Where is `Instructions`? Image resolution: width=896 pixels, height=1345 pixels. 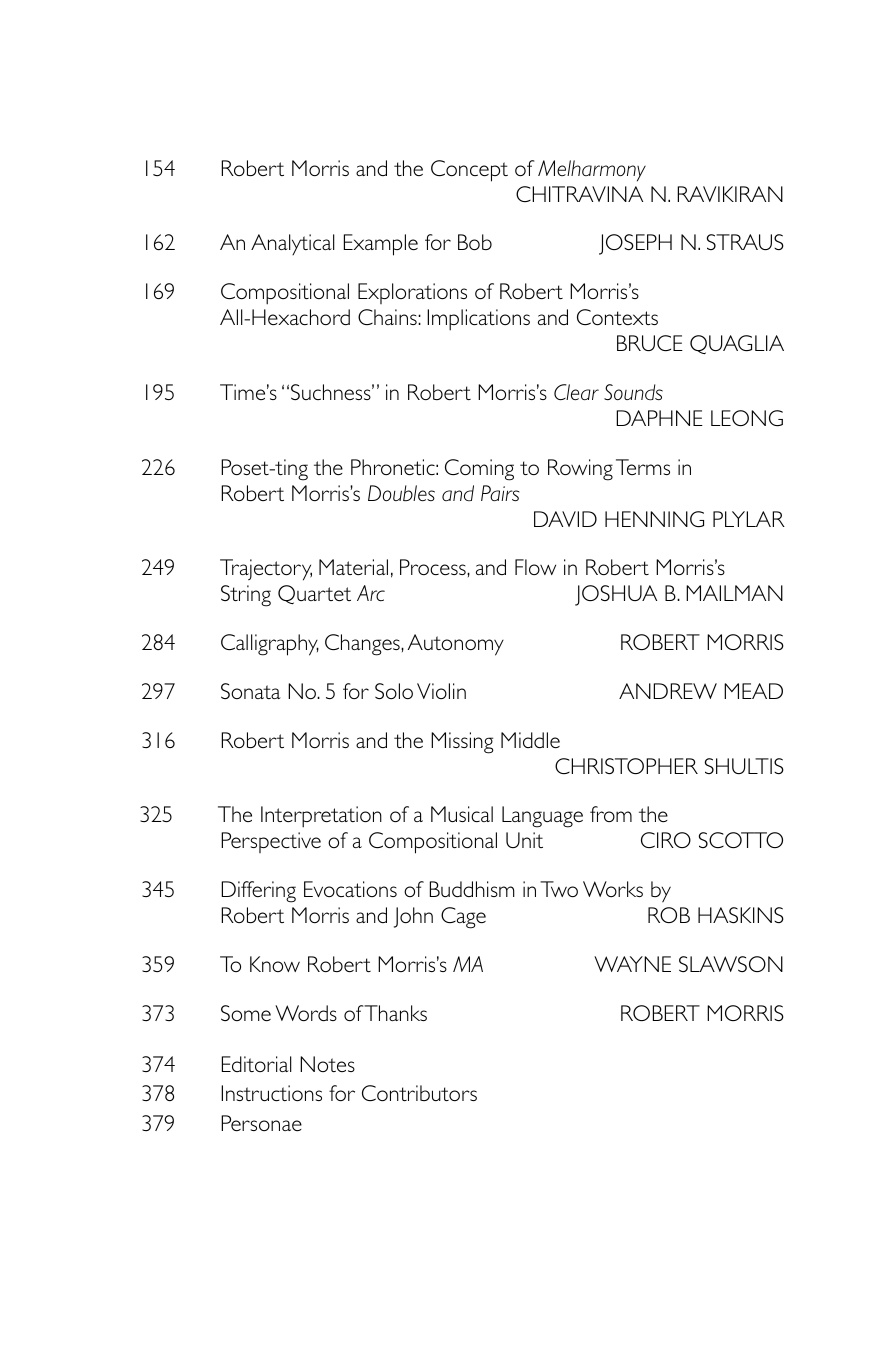
Instructions is located at coordinates (271, 1093).
